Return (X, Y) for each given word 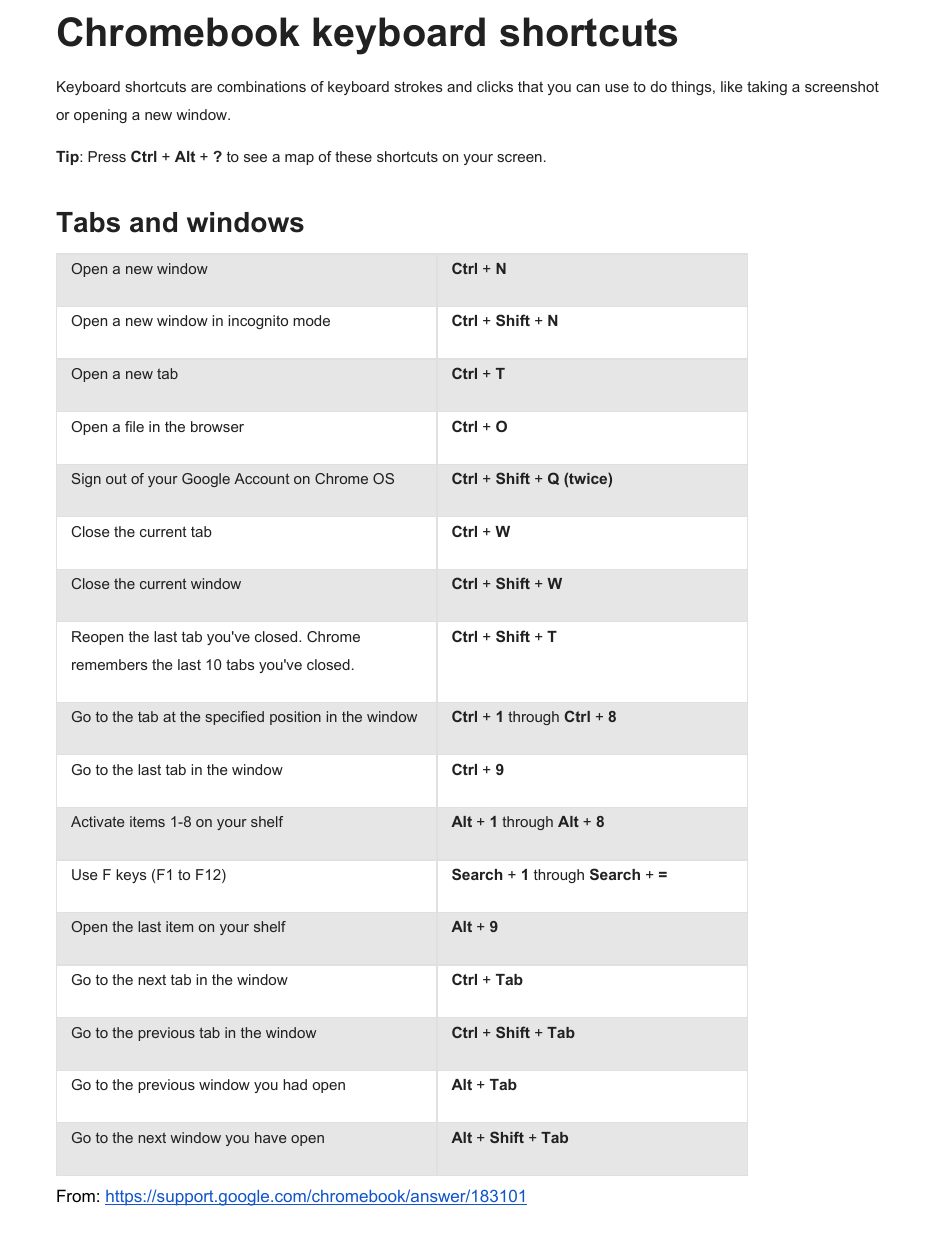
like (731, 86)
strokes (418, 86)
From (76, 1195)
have (270, 1137)
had (295, 1084)
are (201, 88)
